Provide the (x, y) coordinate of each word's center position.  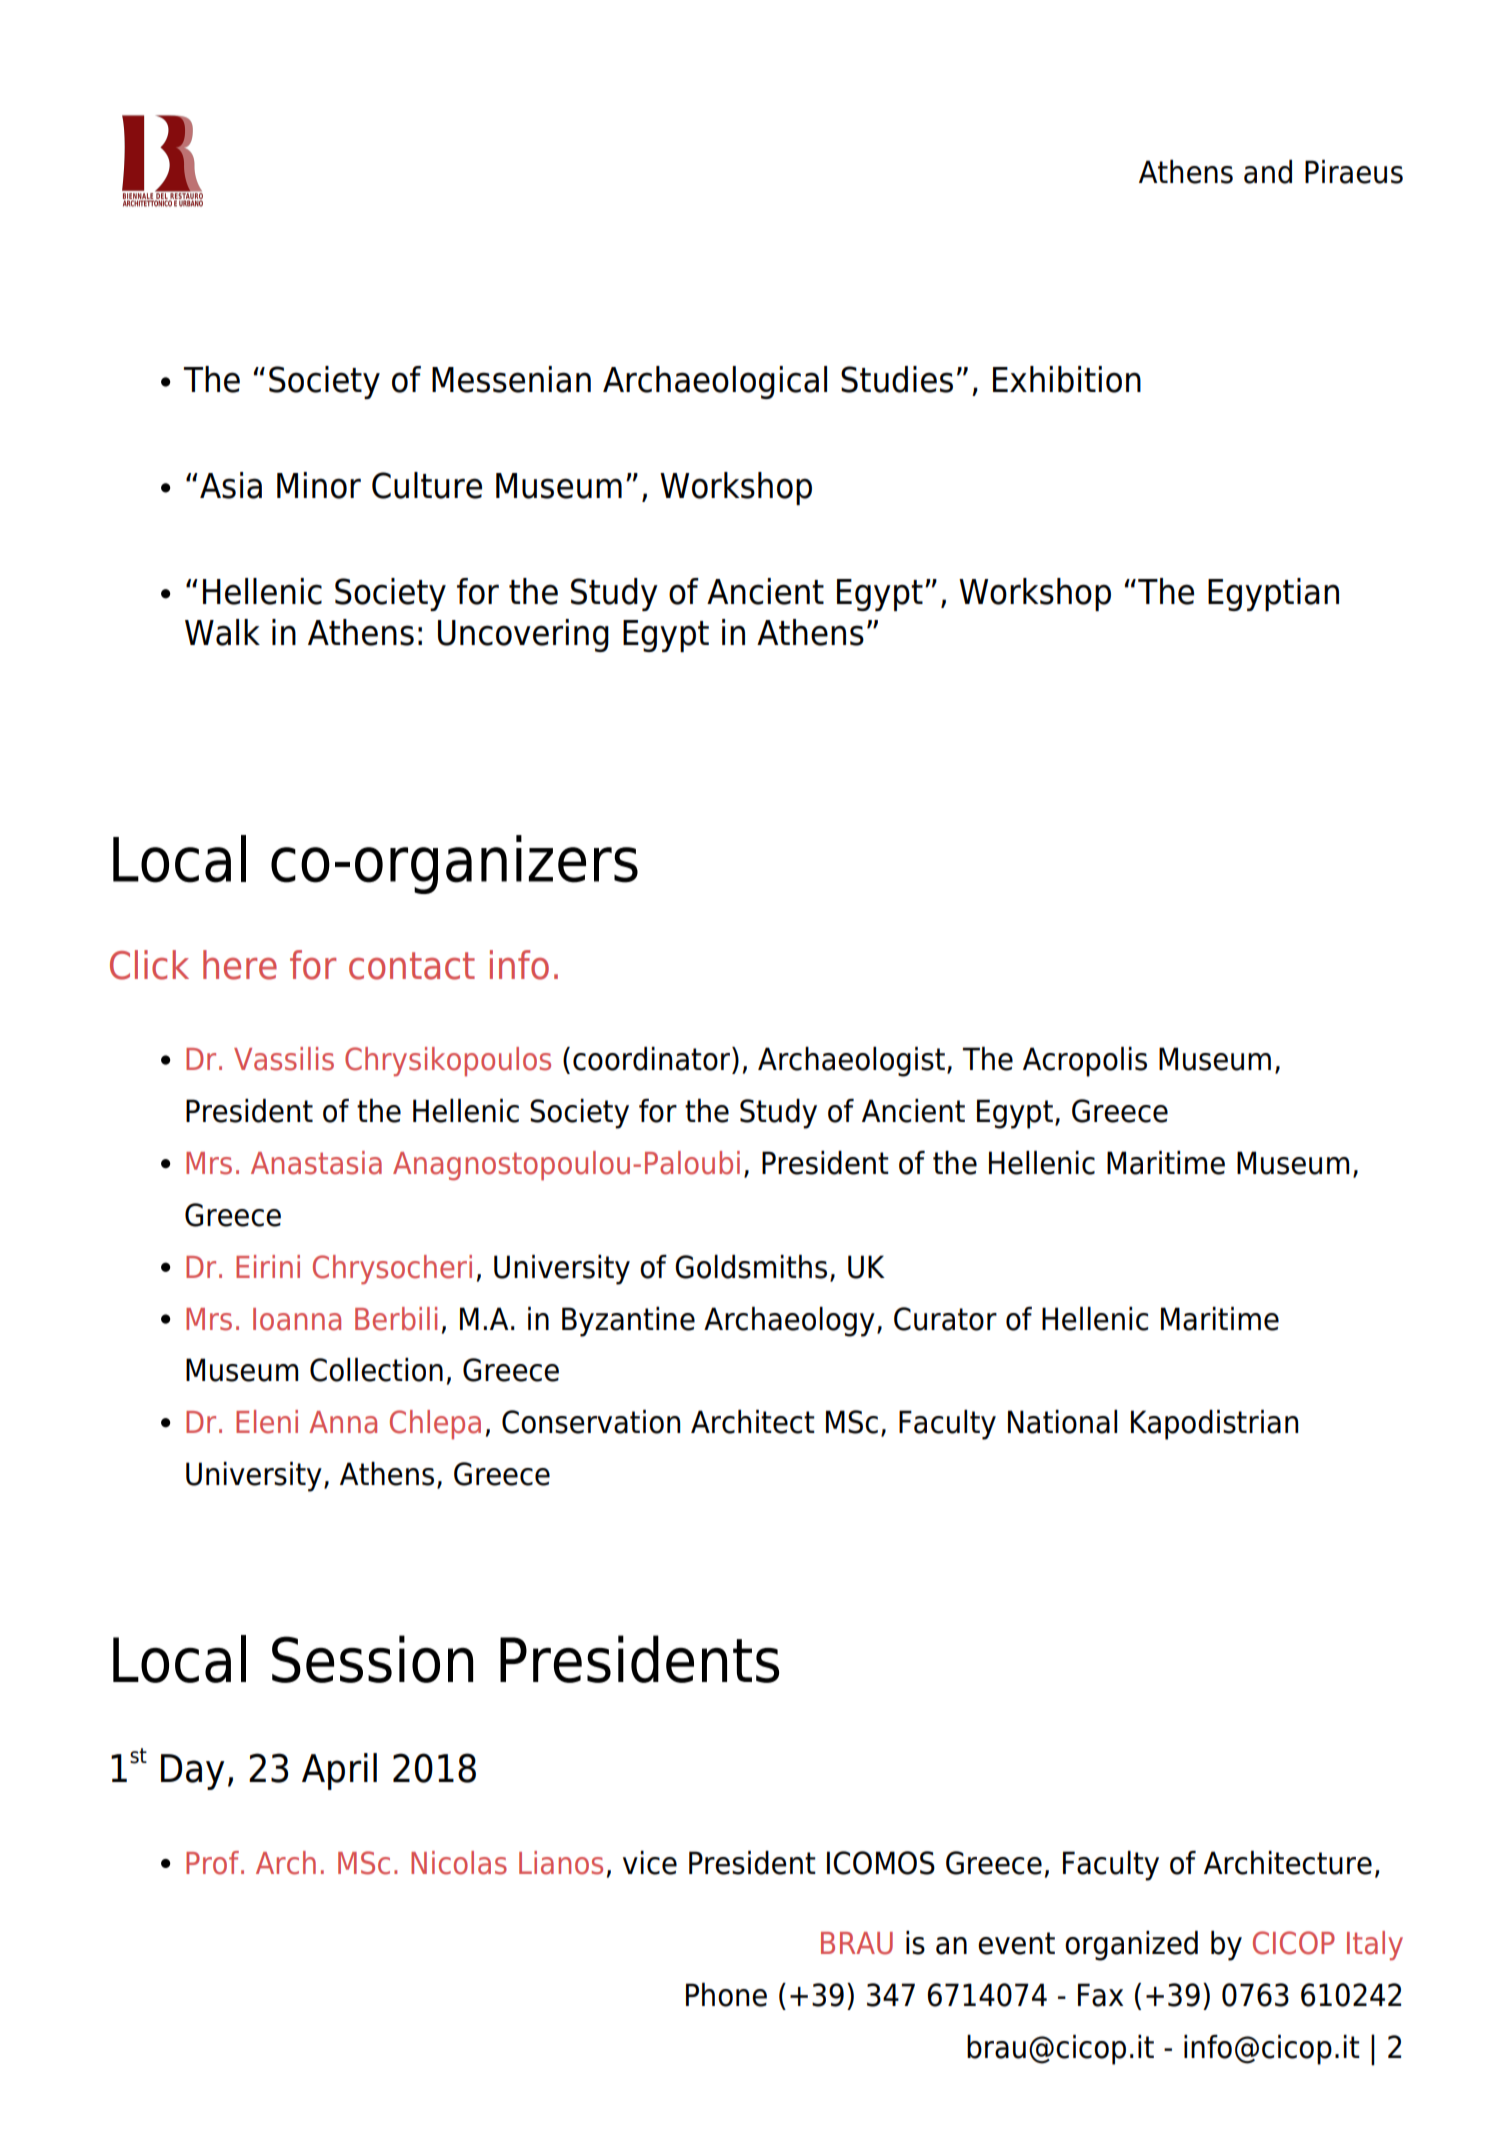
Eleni (267, 1422)
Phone (726, 1995)
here (240, 965)
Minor (319, 485)
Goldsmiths (751, 1267)
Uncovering (523, 635)
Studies (897, 379)
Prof (212, 1863)
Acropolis (1085, 1062)
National (1062, 1422)
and (1268, 172)
